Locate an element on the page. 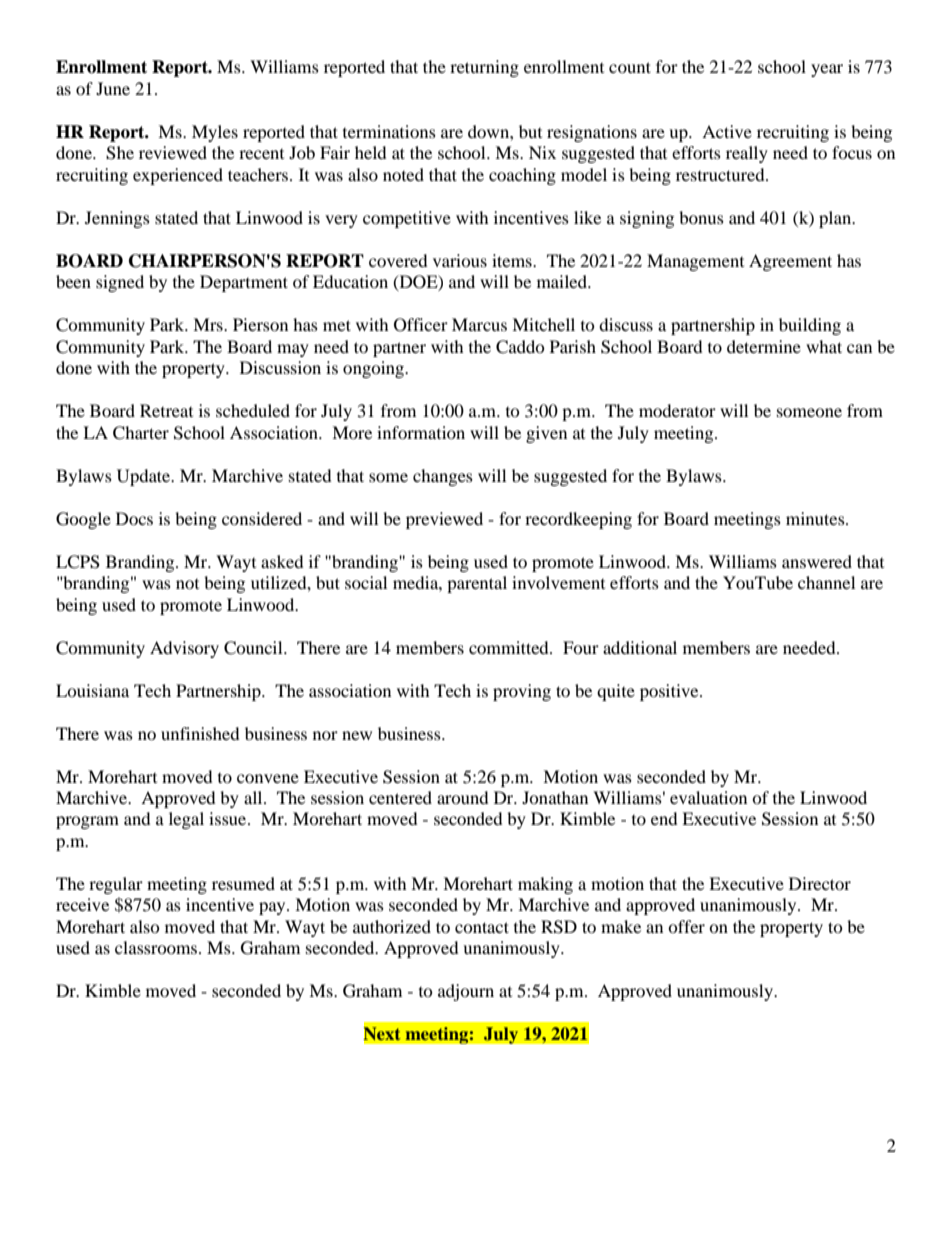 The image size is (952, 1233). year is located at coordinates (827, 70).
